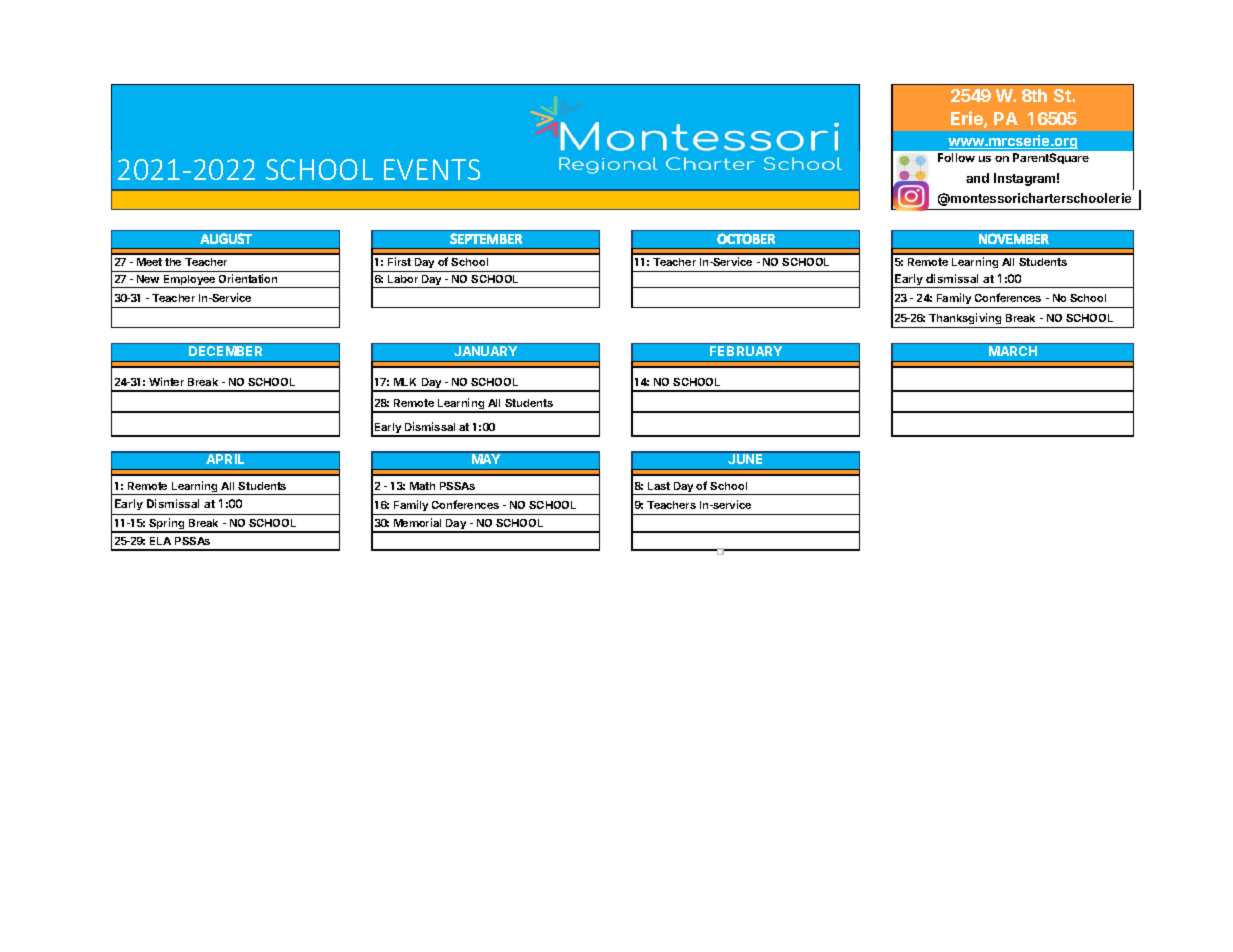 The image size is (1233, 952). What do you see at coordinates (417, 522) in the page?
I see `Memorial` at bounding box center [417, 522].
